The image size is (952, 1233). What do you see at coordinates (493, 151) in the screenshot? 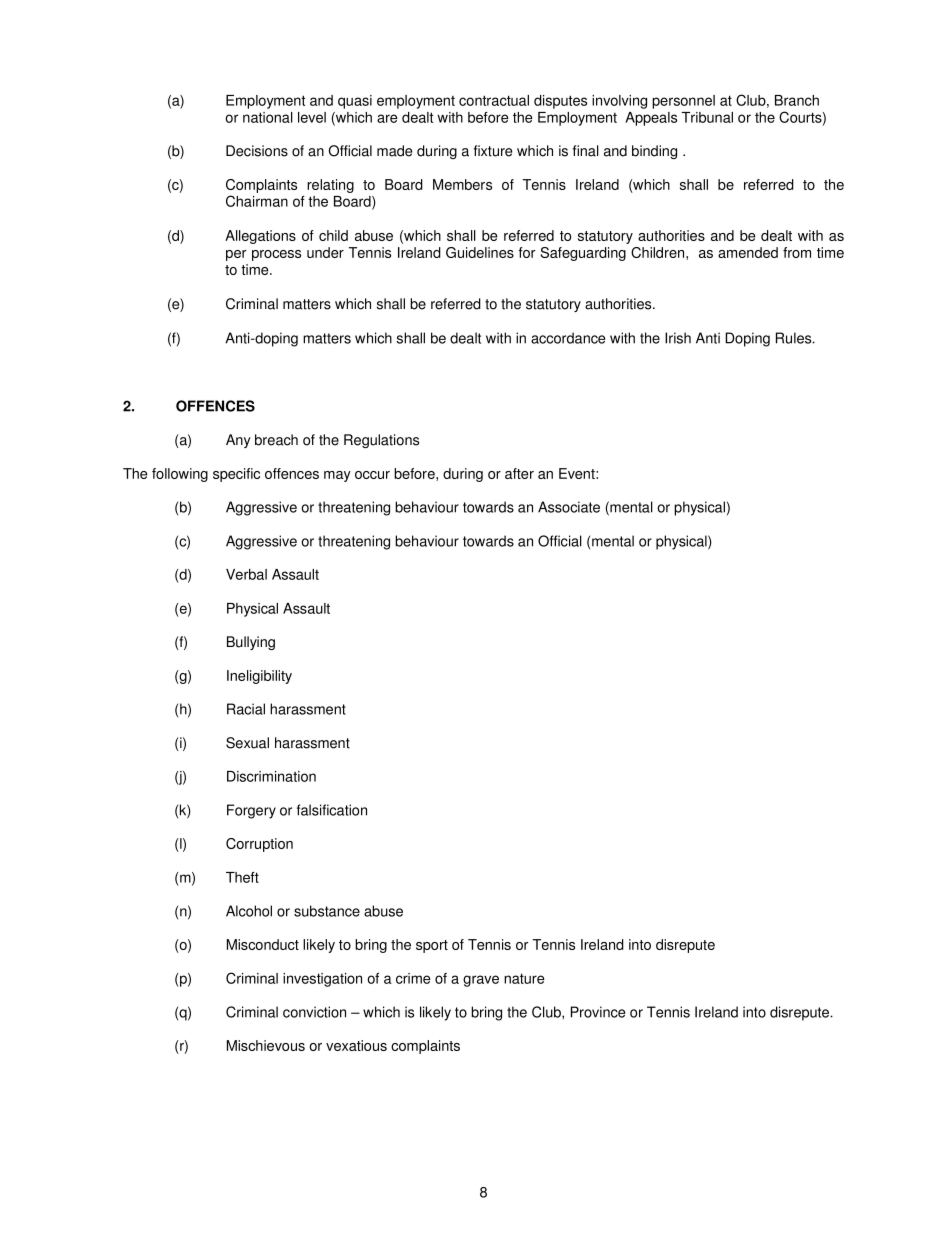
I see `fixture` at bounding box center [493, 151].
